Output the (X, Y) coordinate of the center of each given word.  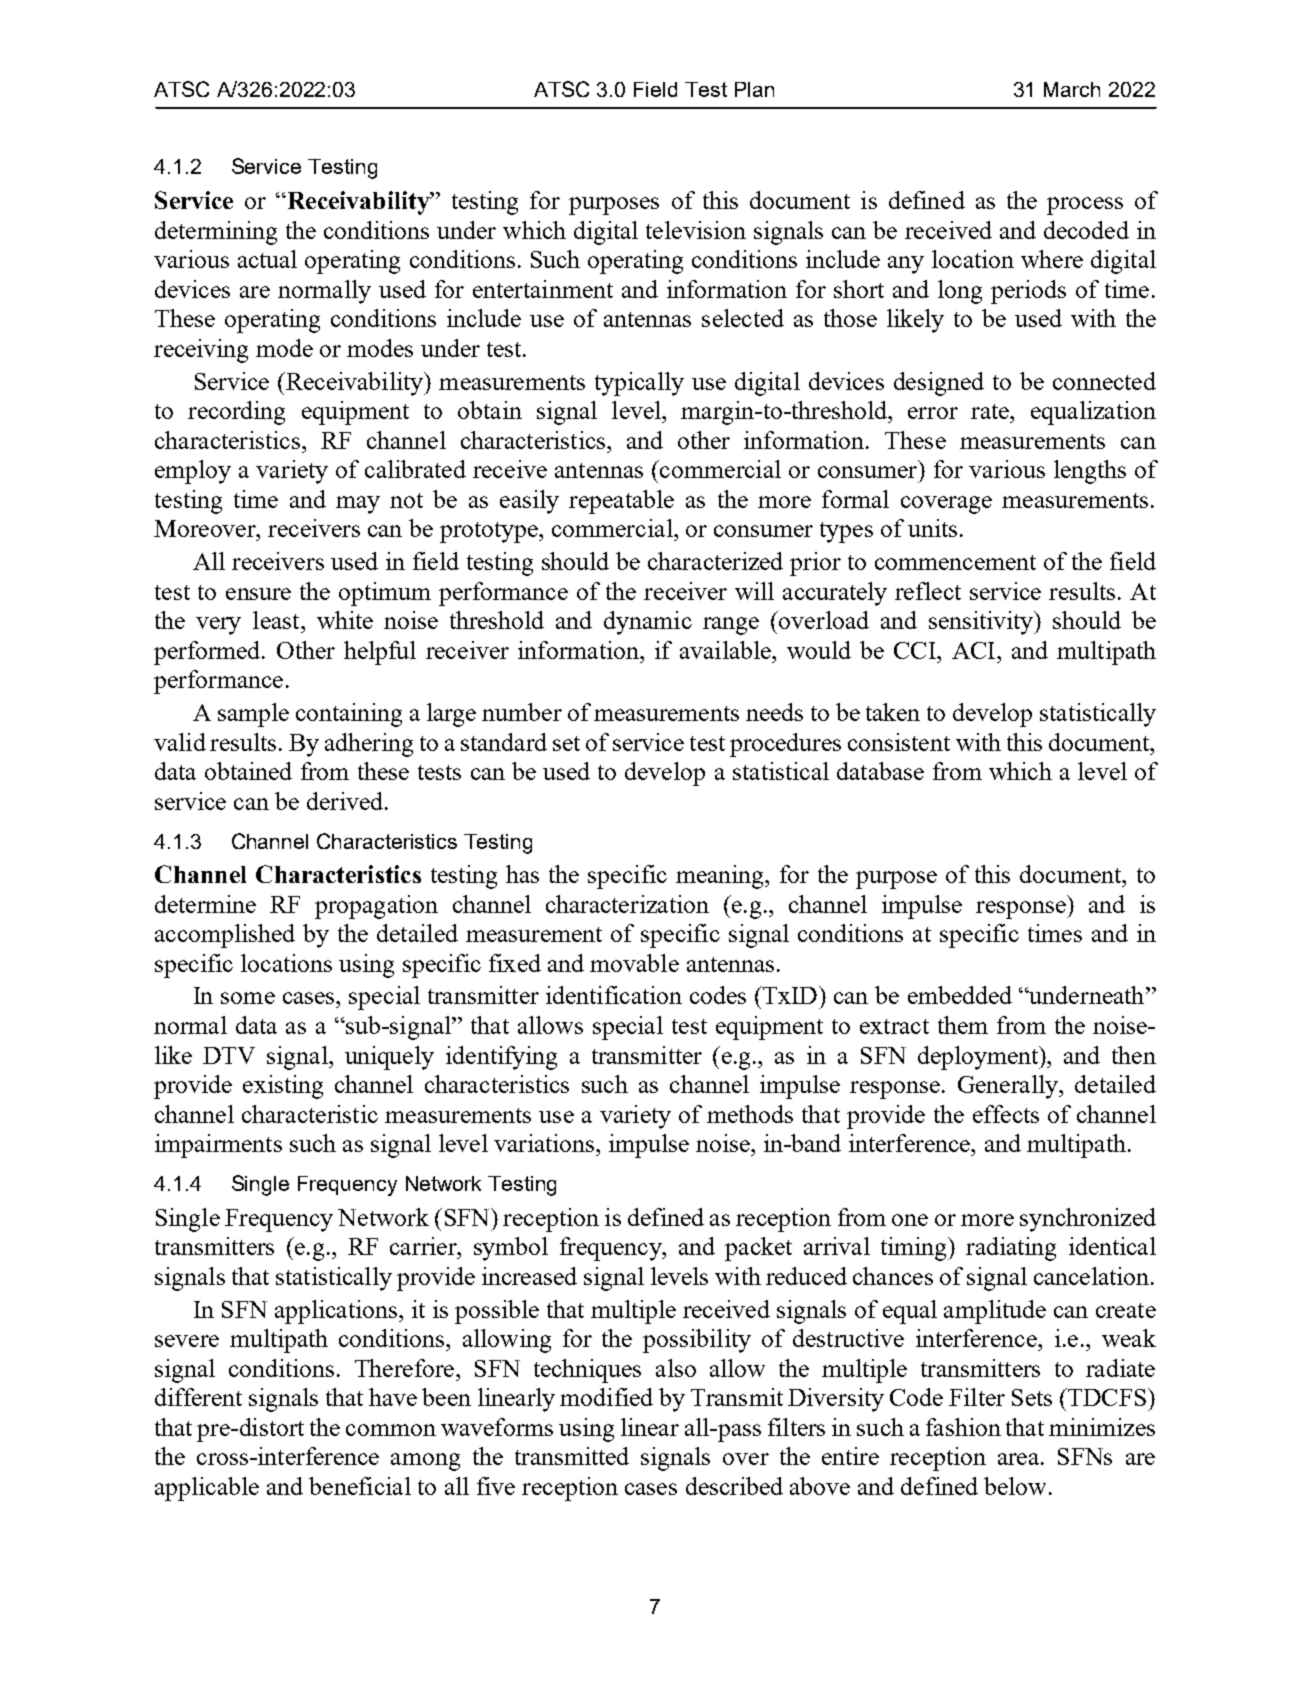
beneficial (360, 1486)
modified (606, 1397)
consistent (899, 742)
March (1072, 89)
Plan (754, 89)
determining (216, 233)
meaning (721, 877)
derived (345, 801)
